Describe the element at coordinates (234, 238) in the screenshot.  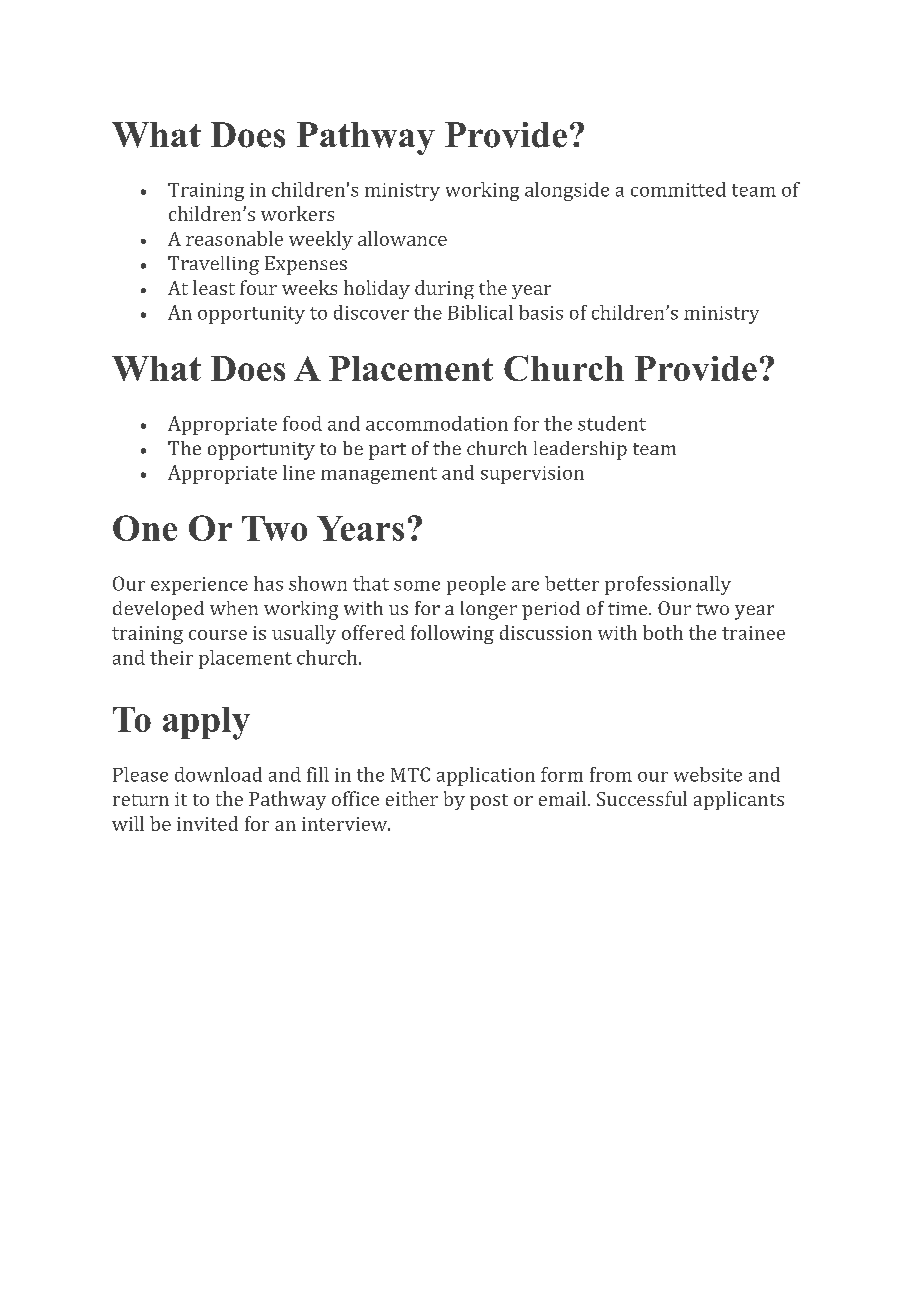
I see `reasonable` at that location.
